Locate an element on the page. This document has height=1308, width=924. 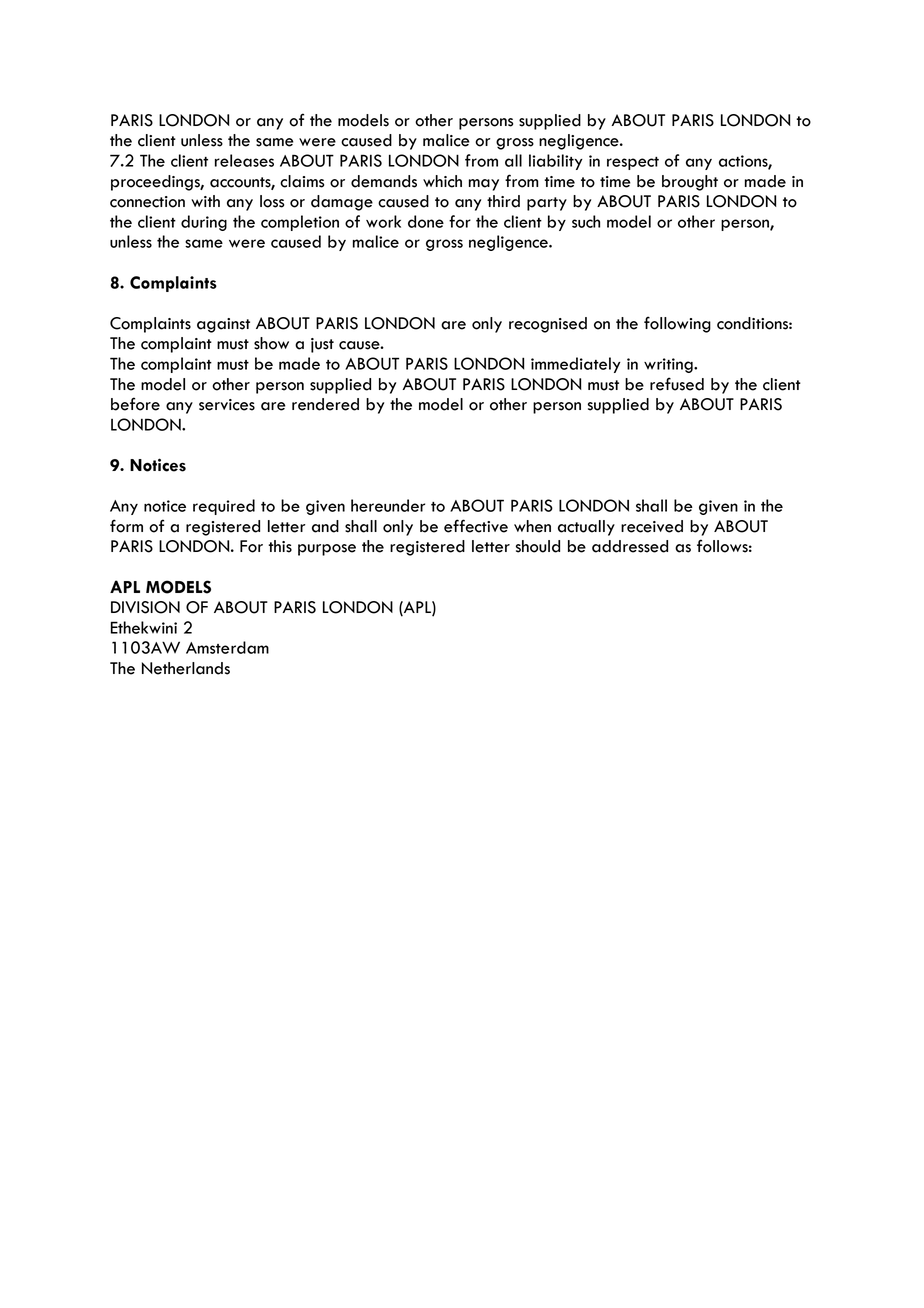
rendered is located at coordinates (325, 404).
